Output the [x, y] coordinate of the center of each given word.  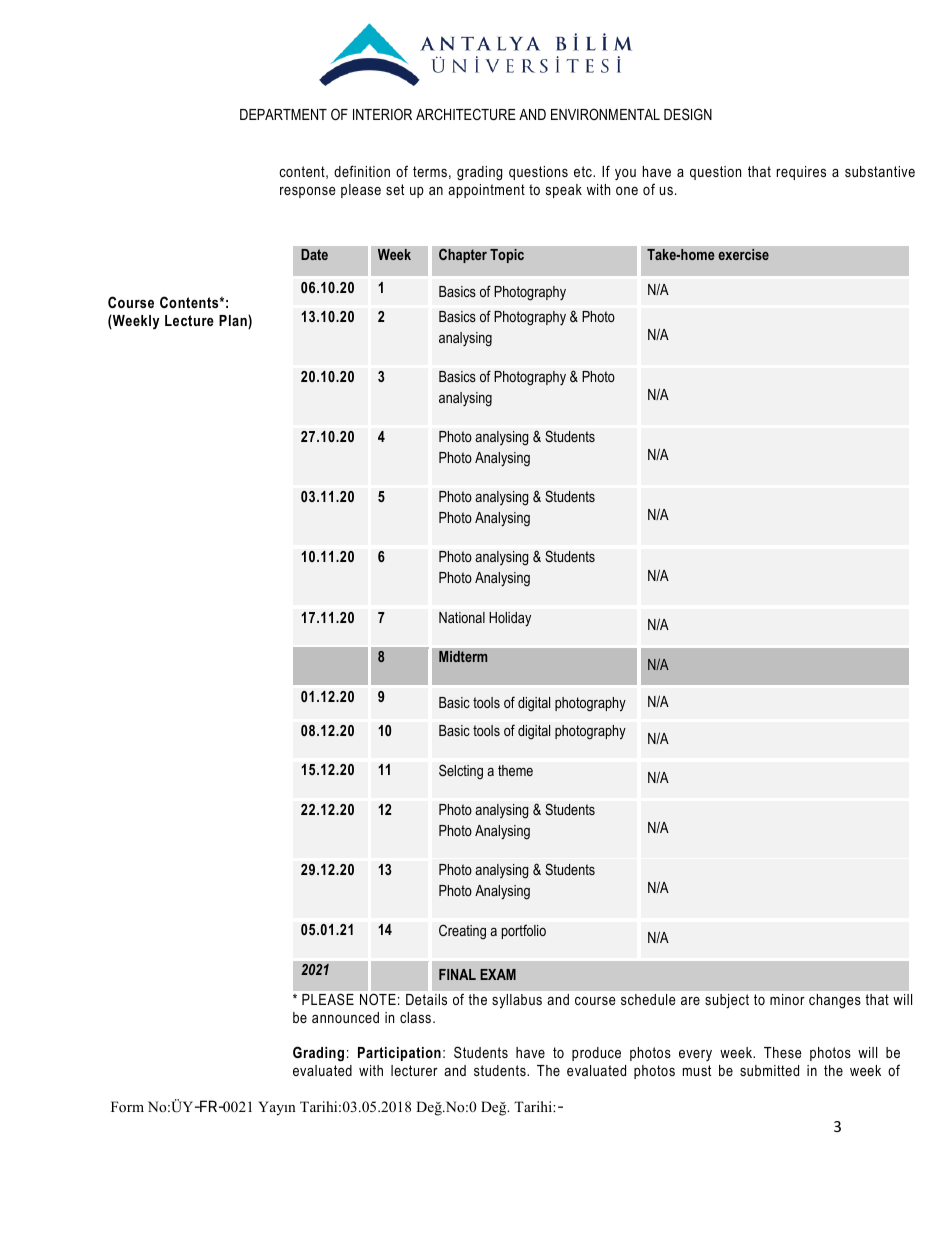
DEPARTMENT [283, 114]
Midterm [463, 656]
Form [127, 1106]
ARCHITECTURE [466, 114]
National [462, 617]
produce [596, 1054]
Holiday [510, 619]
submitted [769, 1070]
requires [801, 173]
